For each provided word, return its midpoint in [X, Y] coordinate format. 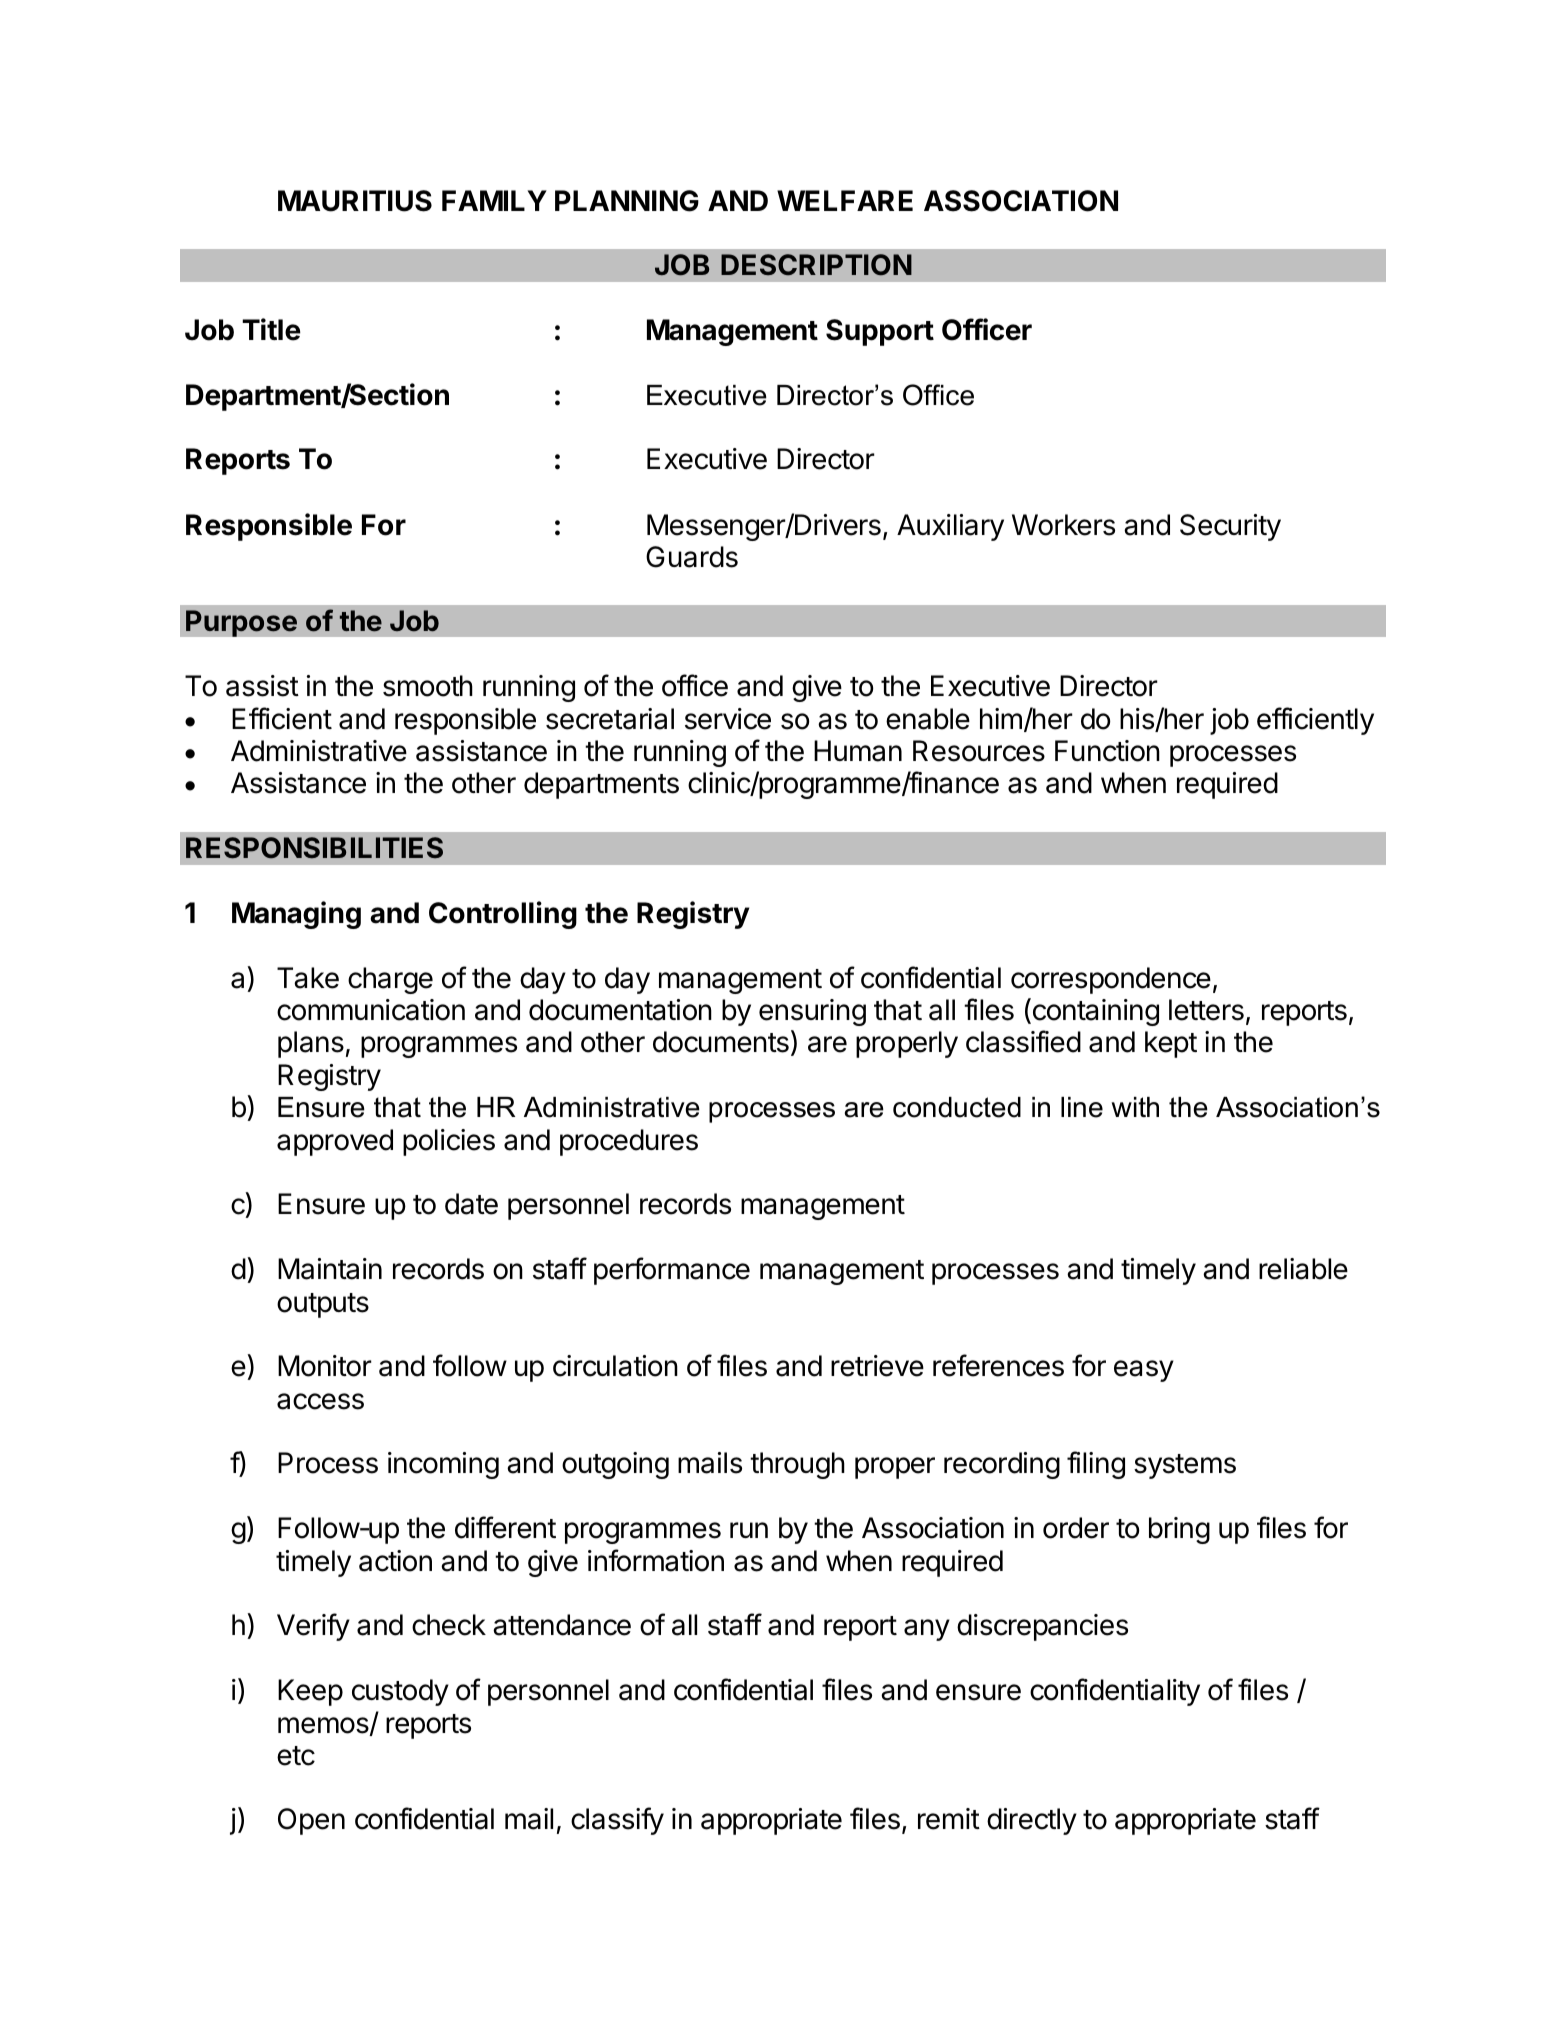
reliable [1303, 1269]
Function [1107, 751]
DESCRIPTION [816, 264]
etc [296, 1756]
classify [617, 1821]
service [728, 719]
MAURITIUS [355, 201]
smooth [428, 686]
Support [880, 332]
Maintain [330, 1269]
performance [672, 1271]
